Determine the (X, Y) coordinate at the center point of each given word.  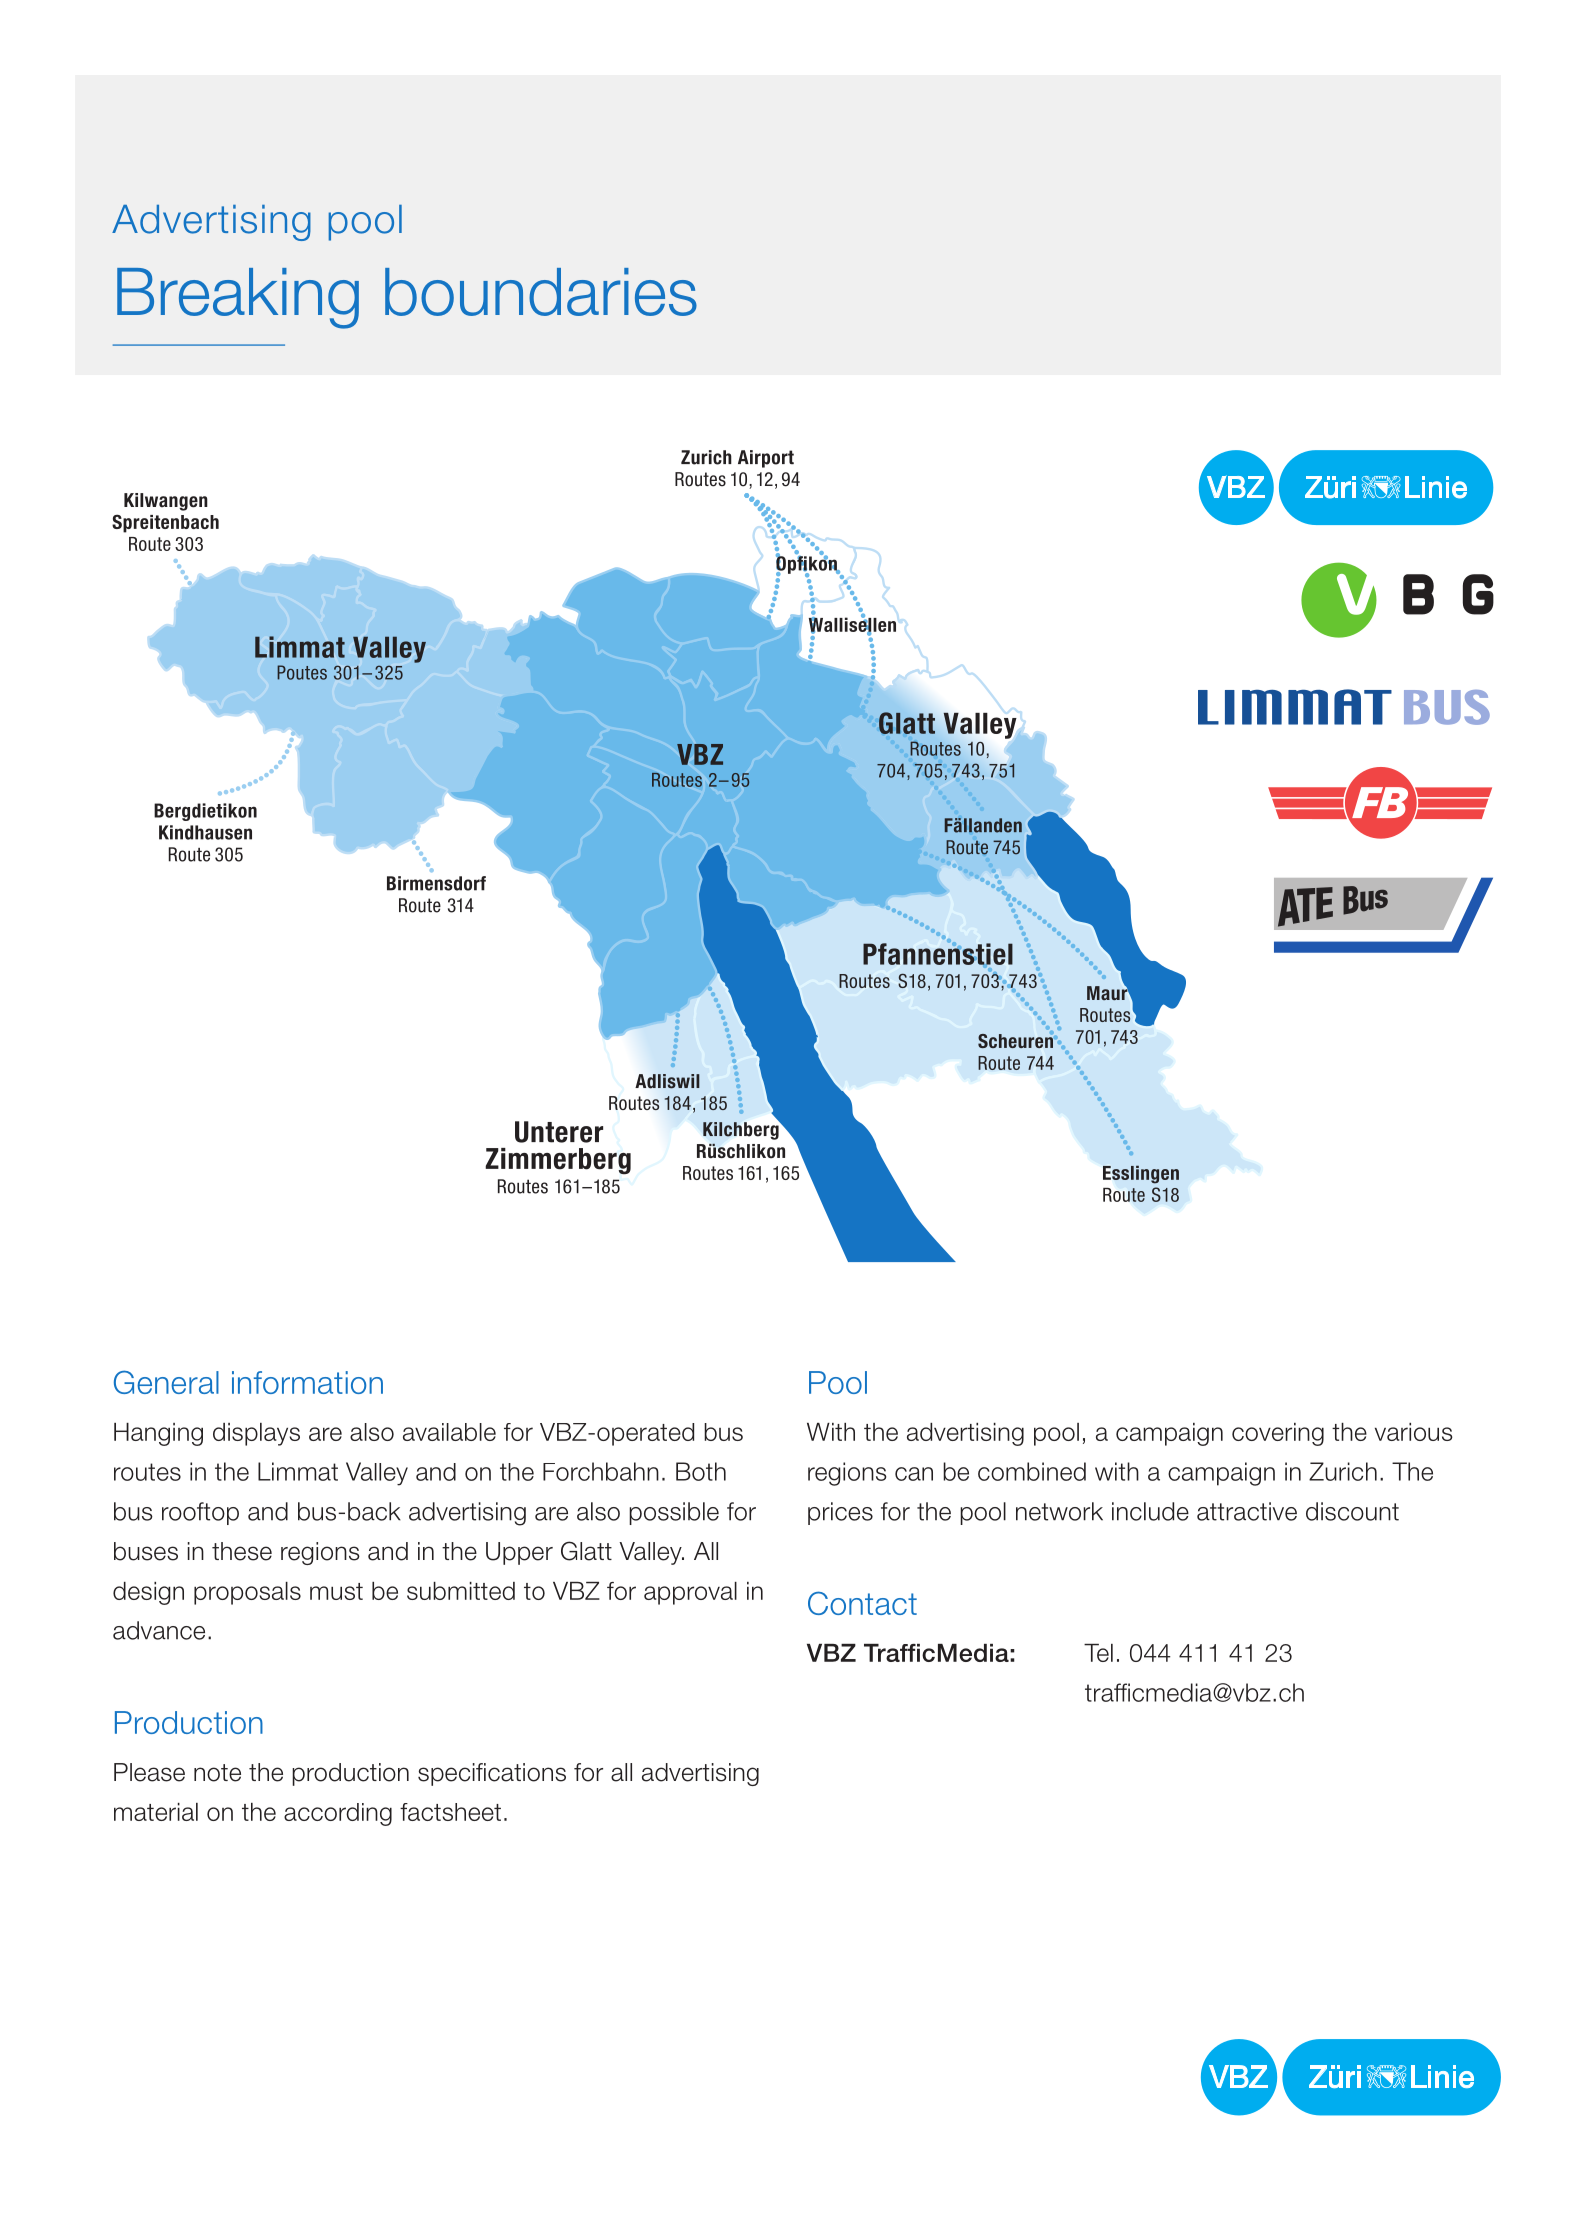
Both (701, 1471)
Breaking (238, 298)
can (914, 1474)
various (1414, 1432)
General (166, 1382)
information (307, 1382)
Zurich (1343, 1471)
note (217, 1773)
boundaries (541, 292)
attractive (1247, 1511)
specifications (492, 1774)
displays (256, 1434)
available (449, 1432)
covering (1278, 1434)
